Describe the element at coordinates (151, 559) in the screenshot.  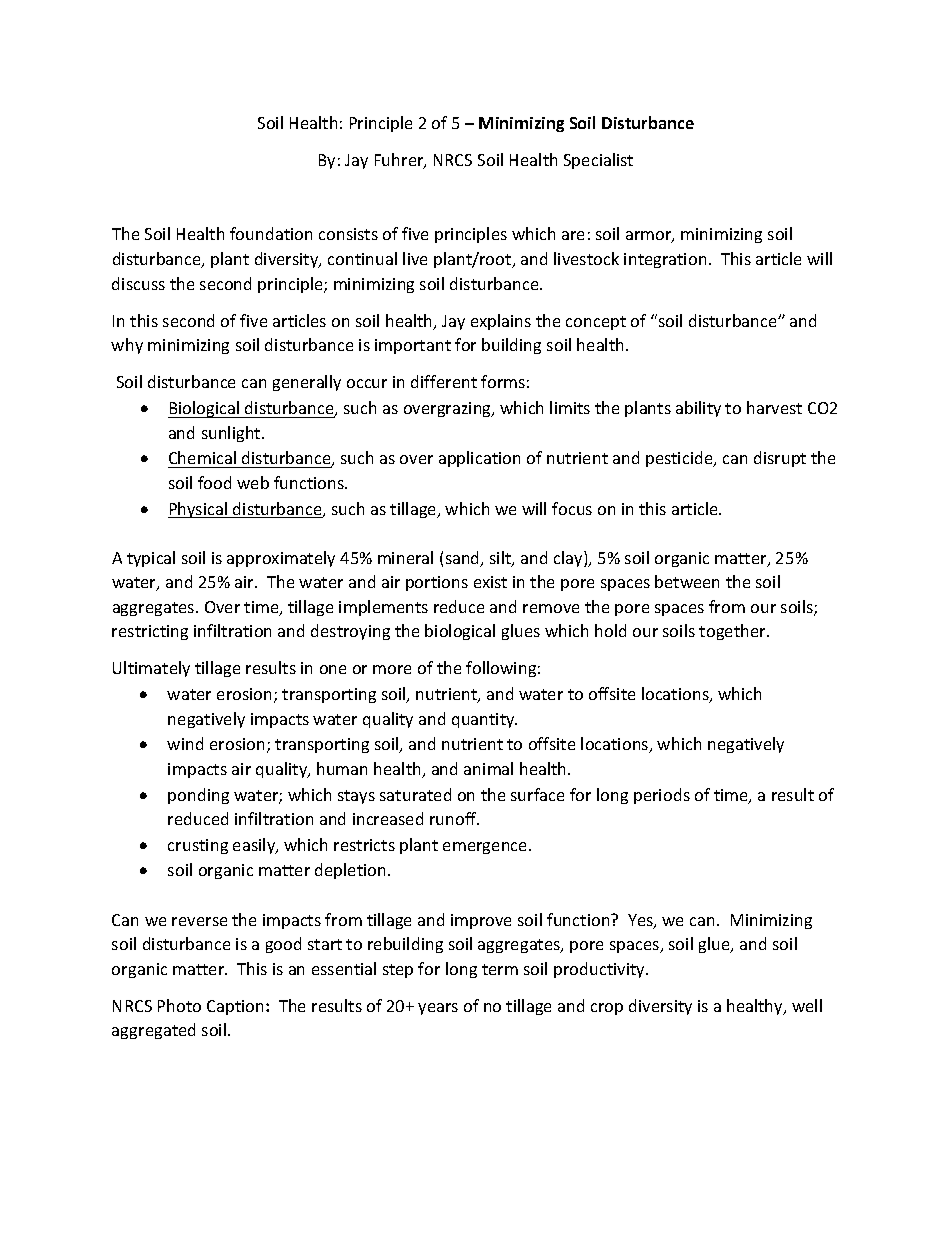
I see `typical` at that location.
